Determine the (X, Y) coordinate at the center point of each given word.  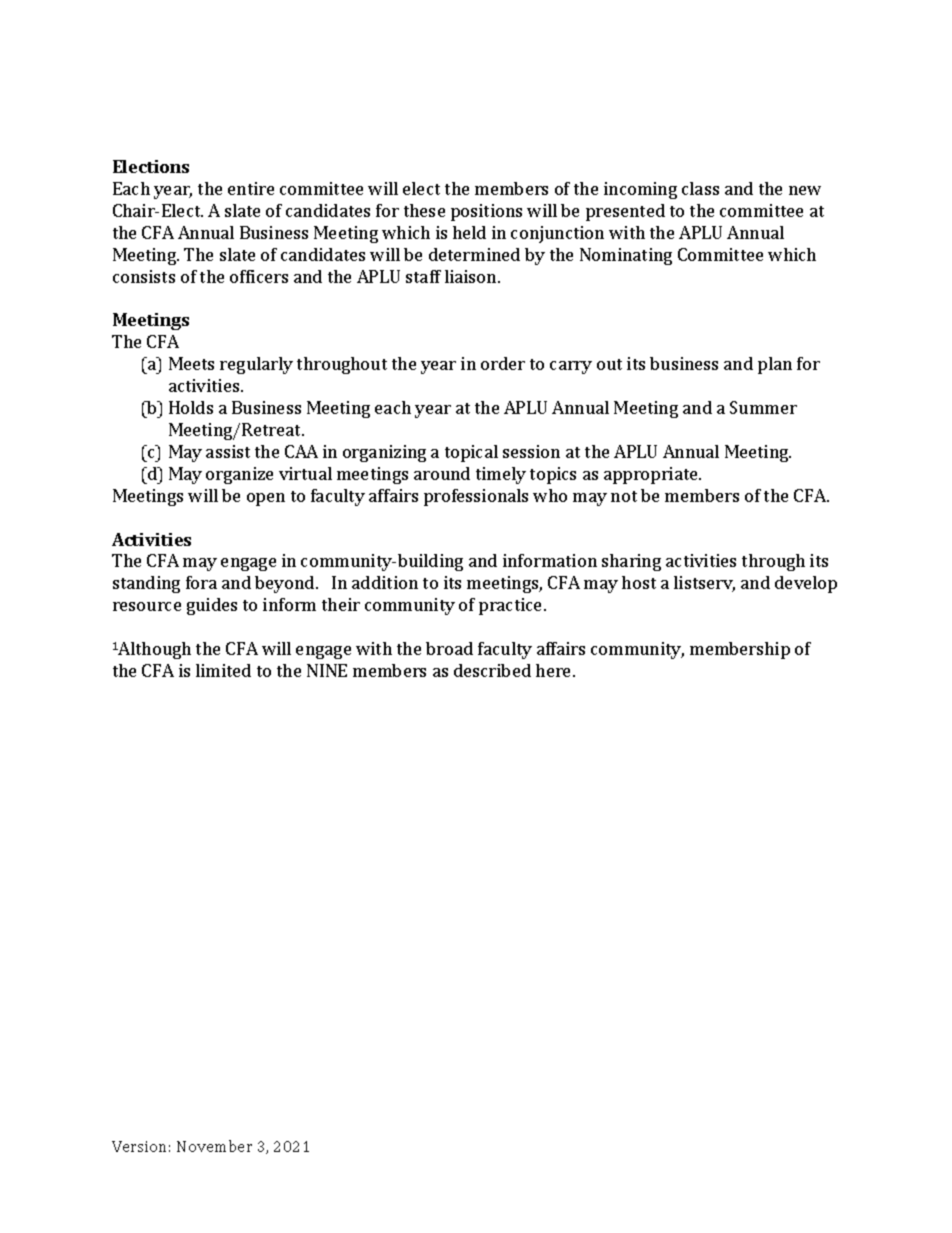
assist (228, 451)
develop (806, 584)
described (492, 670)
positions (486, 212)
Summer (763, 407)
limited (223, 670)
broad (449, 648)
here (555, 670)
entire (251, 188)
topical (471, 453)
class (700, 188)
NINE (327, 670)
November (214, 1146)
